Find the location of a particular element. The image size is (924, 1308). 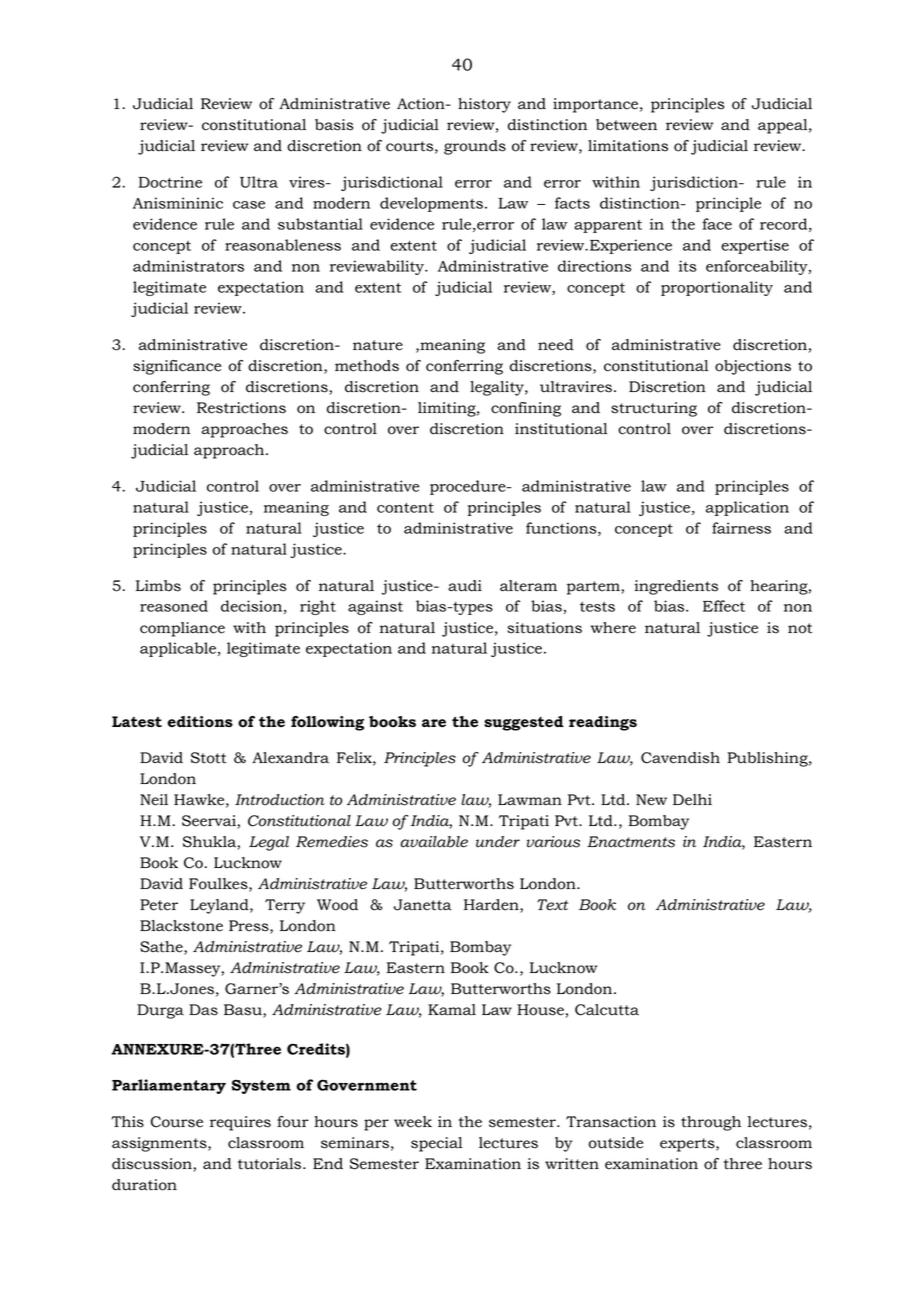

face is located at coordinates (717, 224).
